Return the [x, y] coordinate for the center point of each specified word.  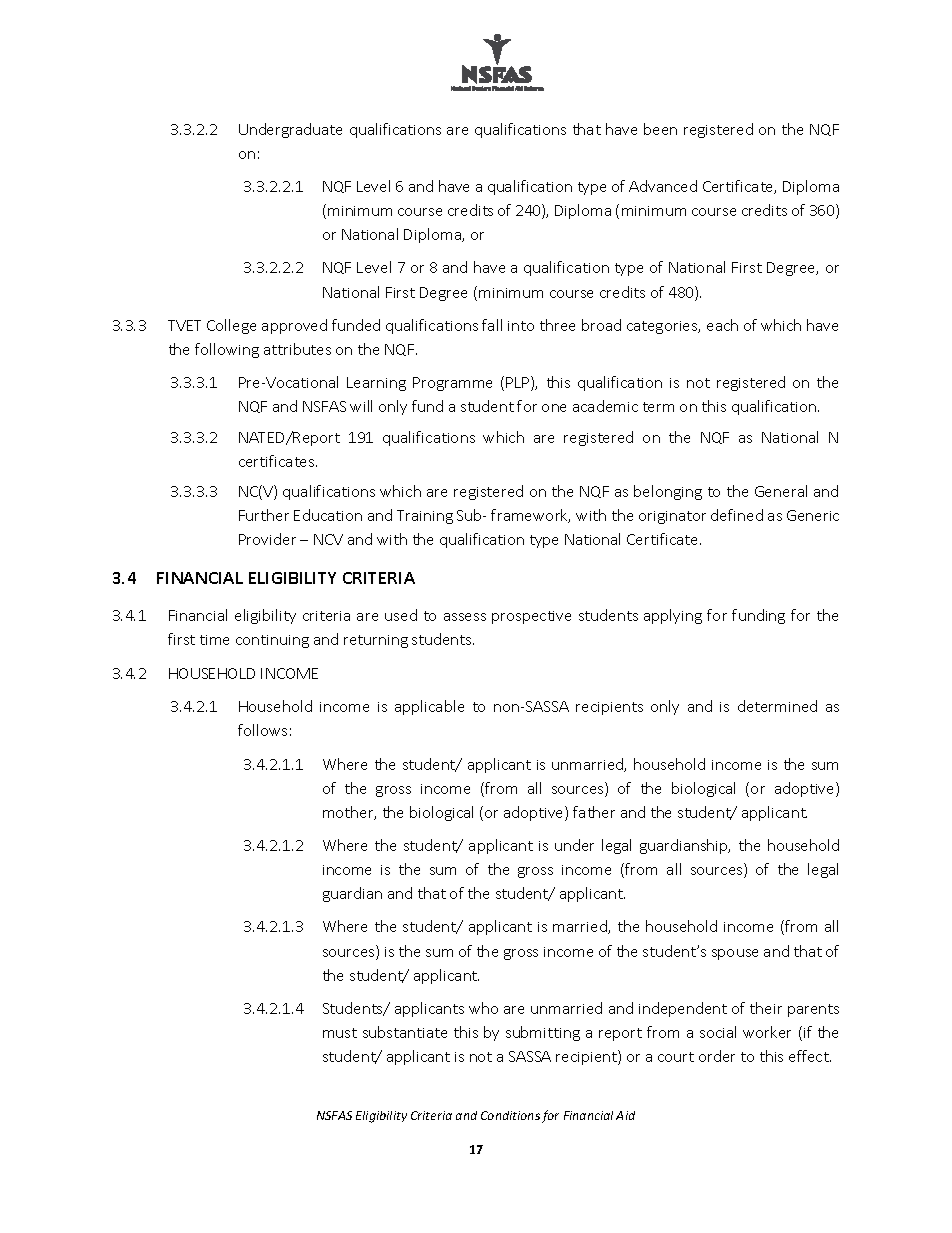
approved [294, 326]
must [340, 1033]
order [717, 1056]
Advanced [663, 186]
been [660, 129]
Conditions [510, 1115]
